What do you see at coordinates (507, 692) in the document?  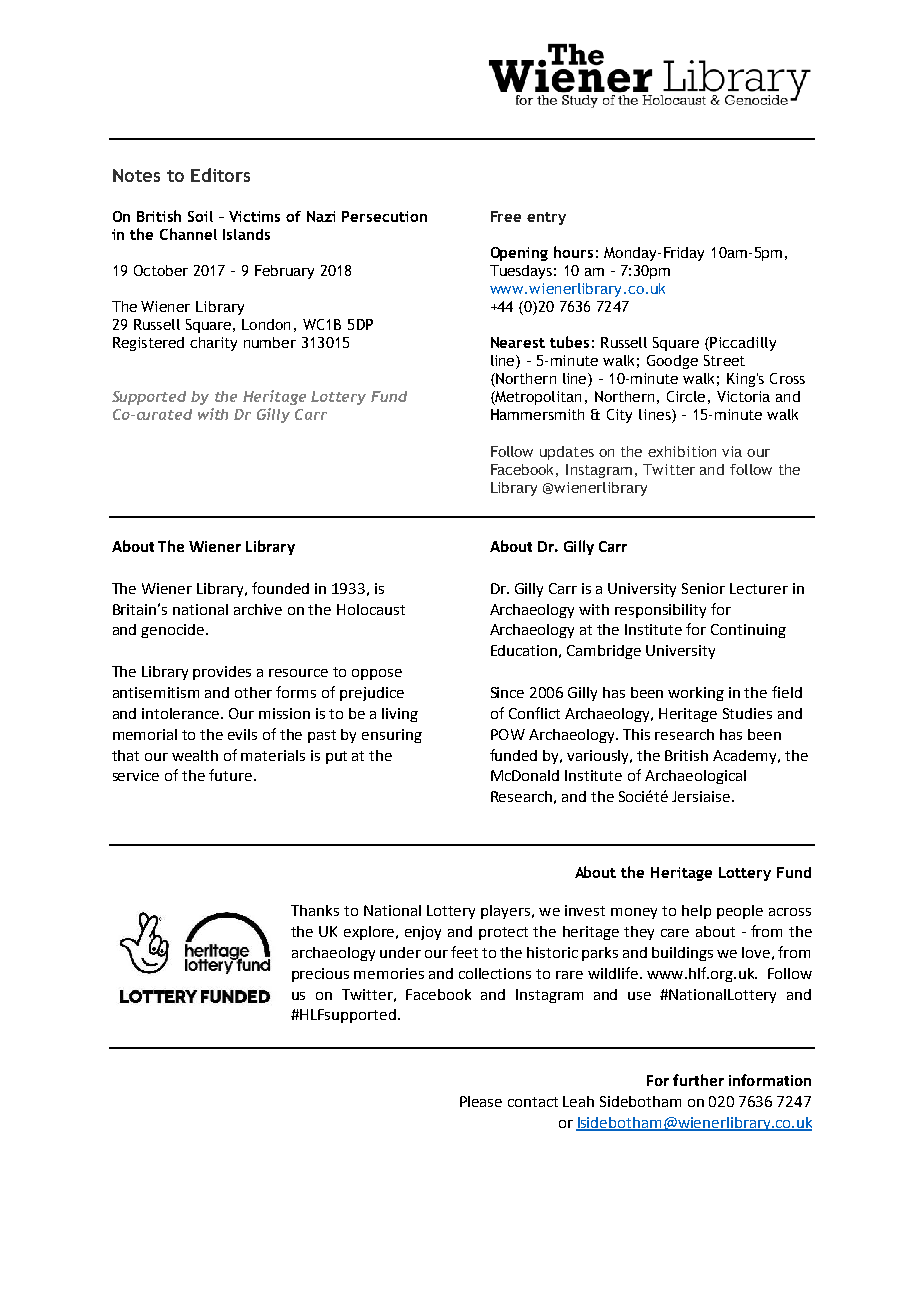 I see `Since` at bounding box center [507, 692].
